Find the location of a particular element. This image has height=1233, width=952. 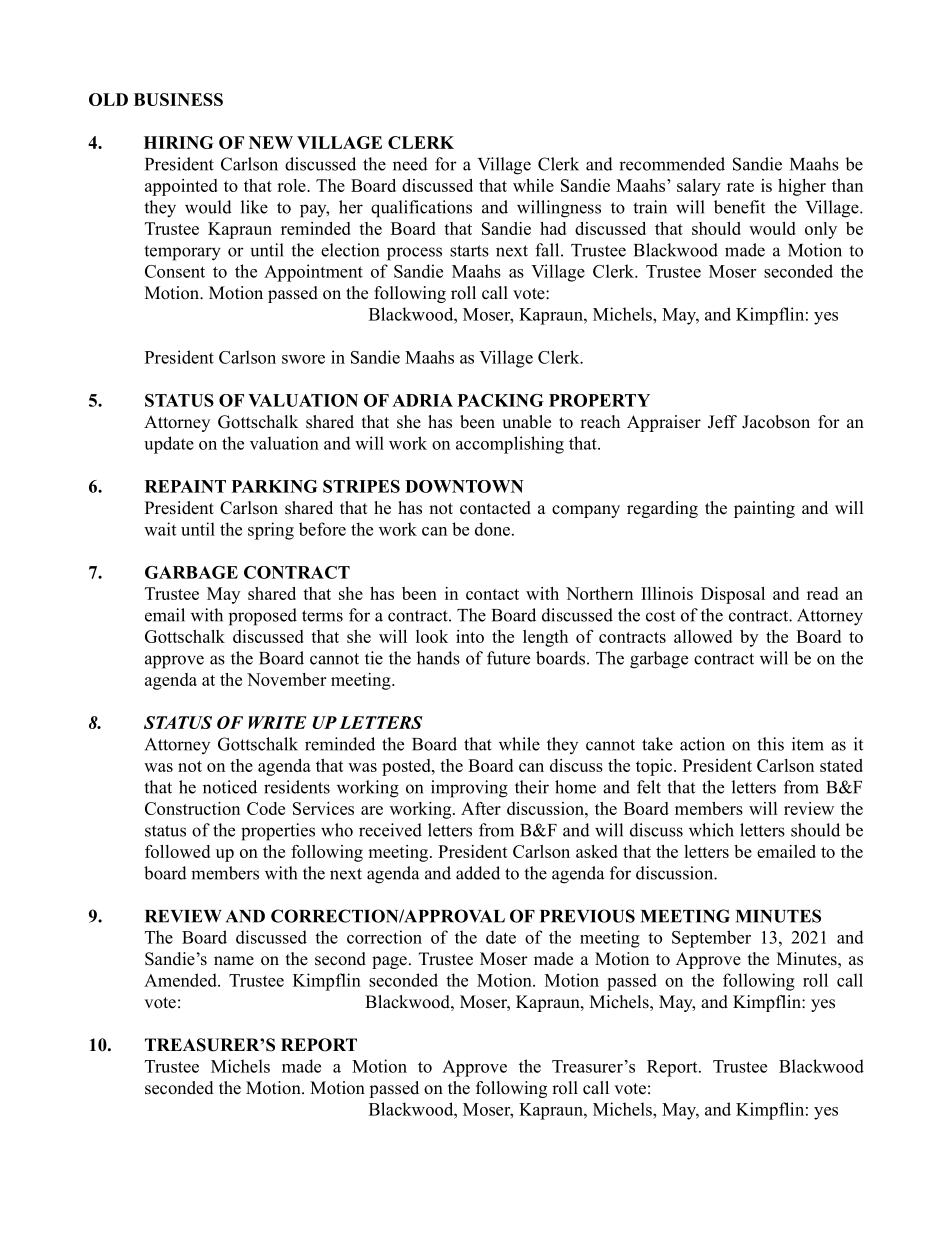

wait is located at coordinates (160, 529).
